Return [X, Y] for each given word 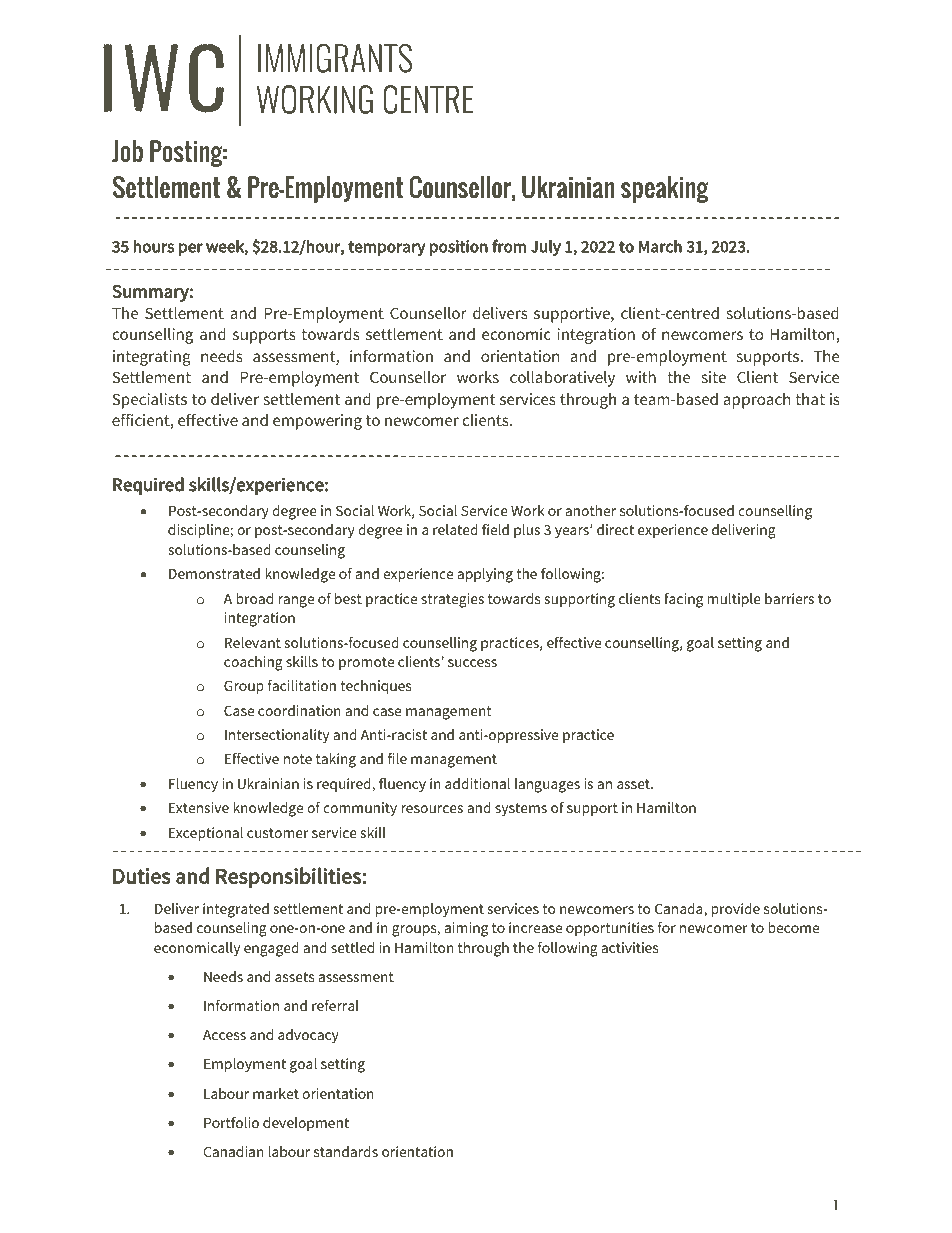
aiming [466, 929]
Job [127, 151]
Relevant [253, 642]
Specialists [149, 401]
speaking [665, 189]
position [459, 248]
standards [346, 1151]
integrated [236, 910]
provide [735, 910]
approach [757, 401]
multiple [734, 600]
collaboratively [562, 379]
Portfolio [231, 1122]
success [472, 663]
